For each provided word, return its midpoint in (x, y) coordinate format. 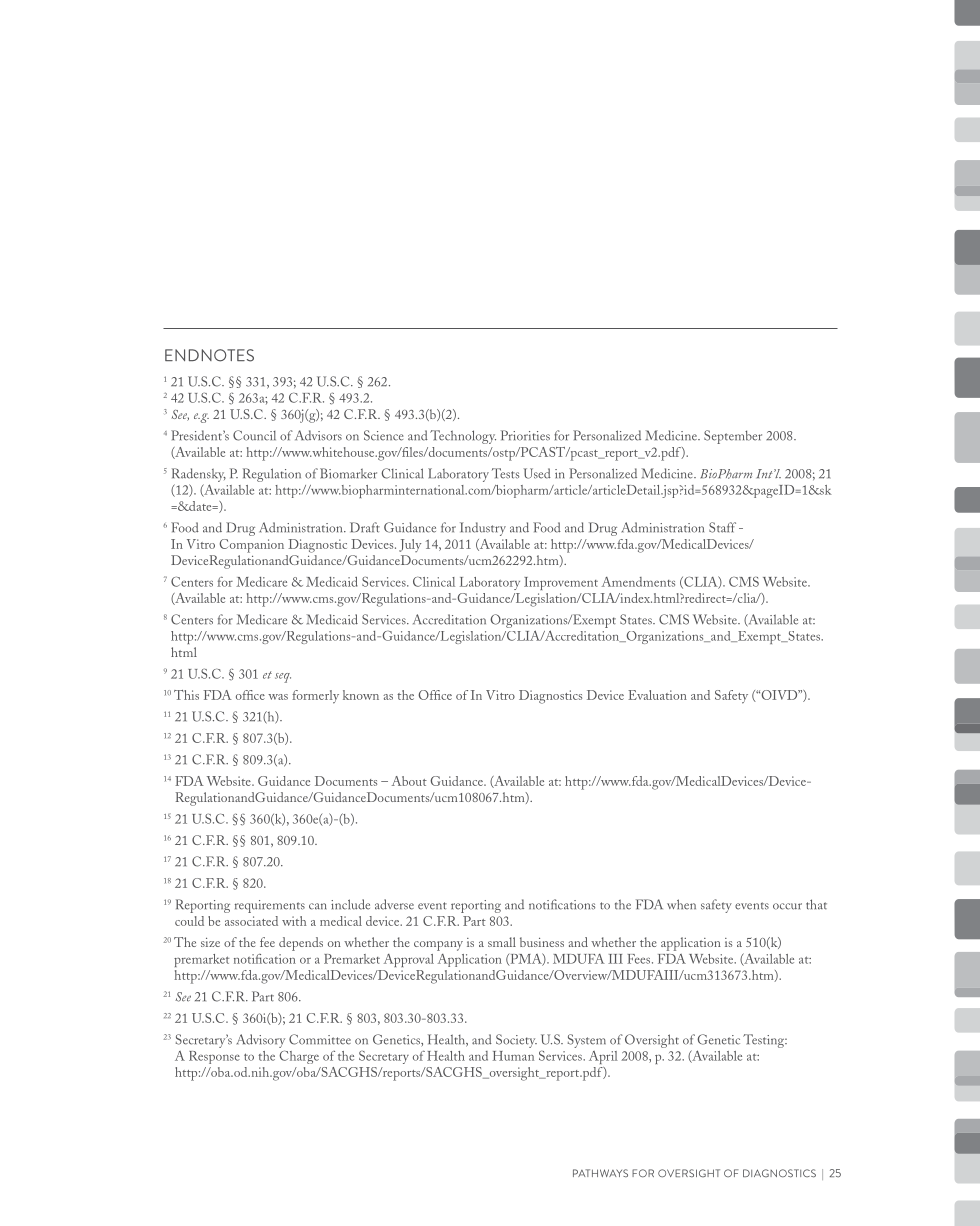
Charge (299, 1057)
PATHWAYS (600, 1173)
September (733, 437)
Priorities (525, 435)
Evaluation (657, 695)
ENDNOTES (209, 355)
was (278, 697)
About (409, 781)
